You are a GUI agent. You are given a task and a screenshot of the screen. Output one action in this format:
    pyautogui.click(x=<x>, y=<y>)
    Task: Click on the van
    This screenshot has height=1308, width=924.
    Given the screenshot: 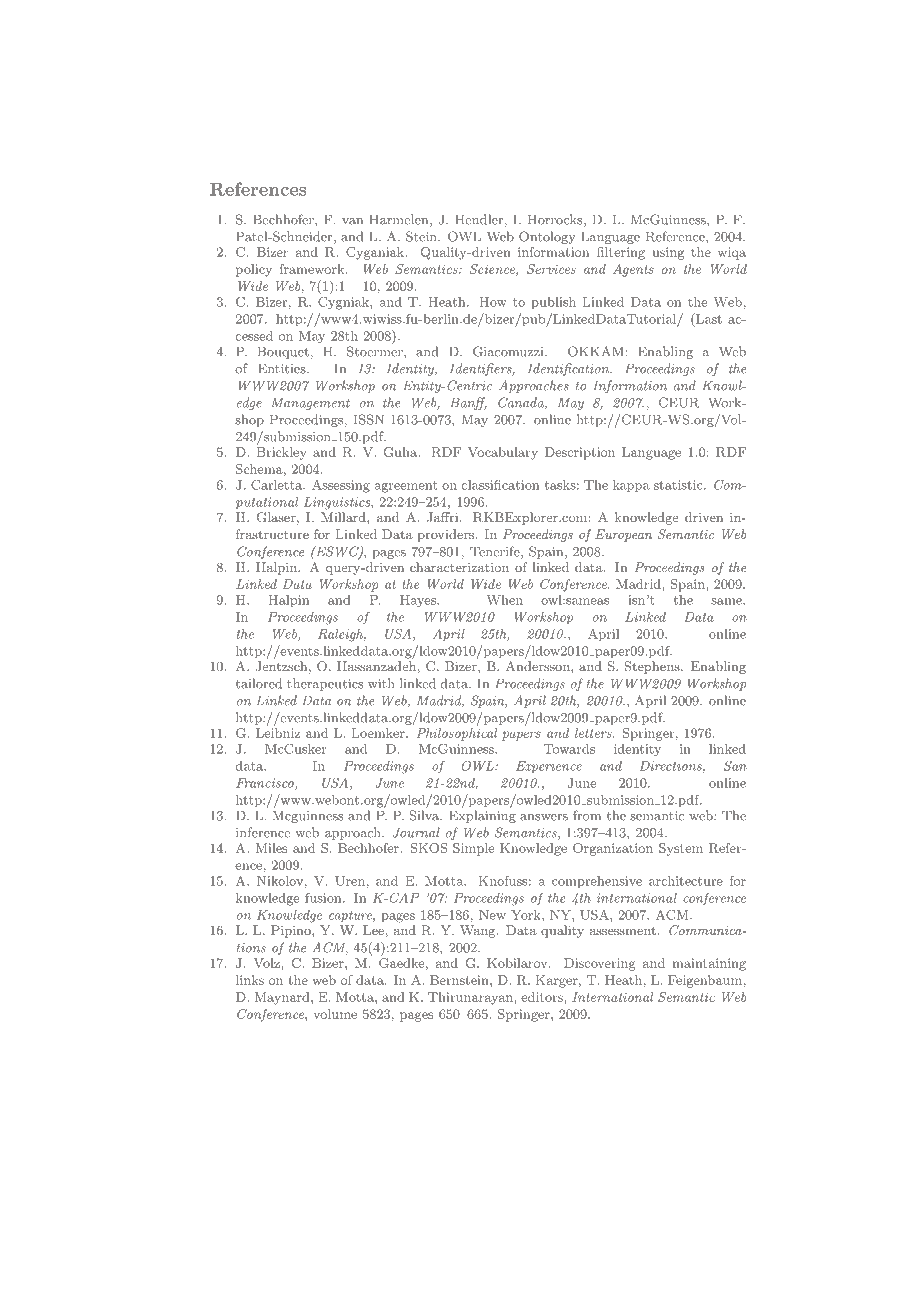 What is the action you would take?
    pyautogui.click(x=352, y=221)
